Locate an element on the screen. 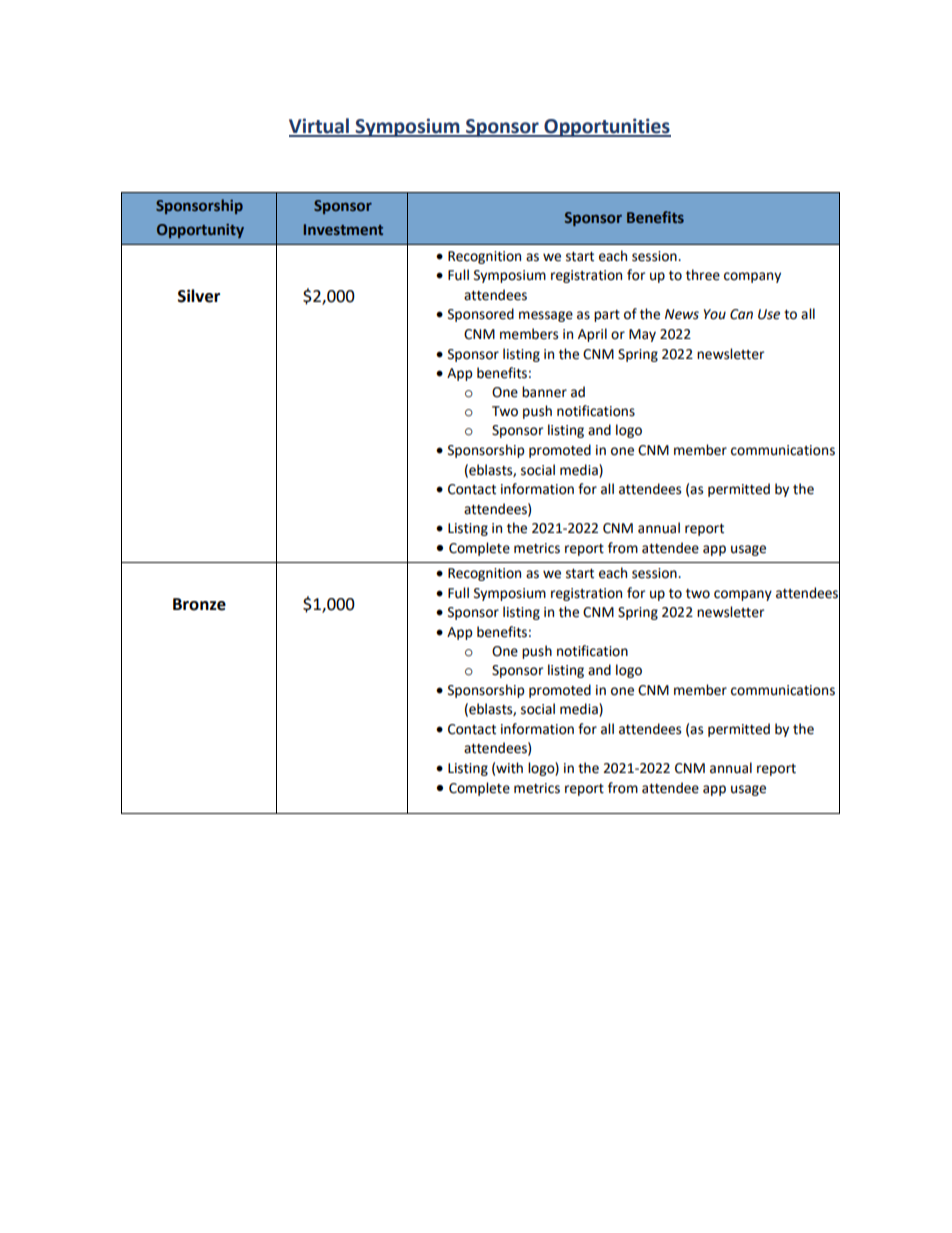 The height and width of the screenshot is (1233, 952). Virtual is located at coordinates (320, 127).
